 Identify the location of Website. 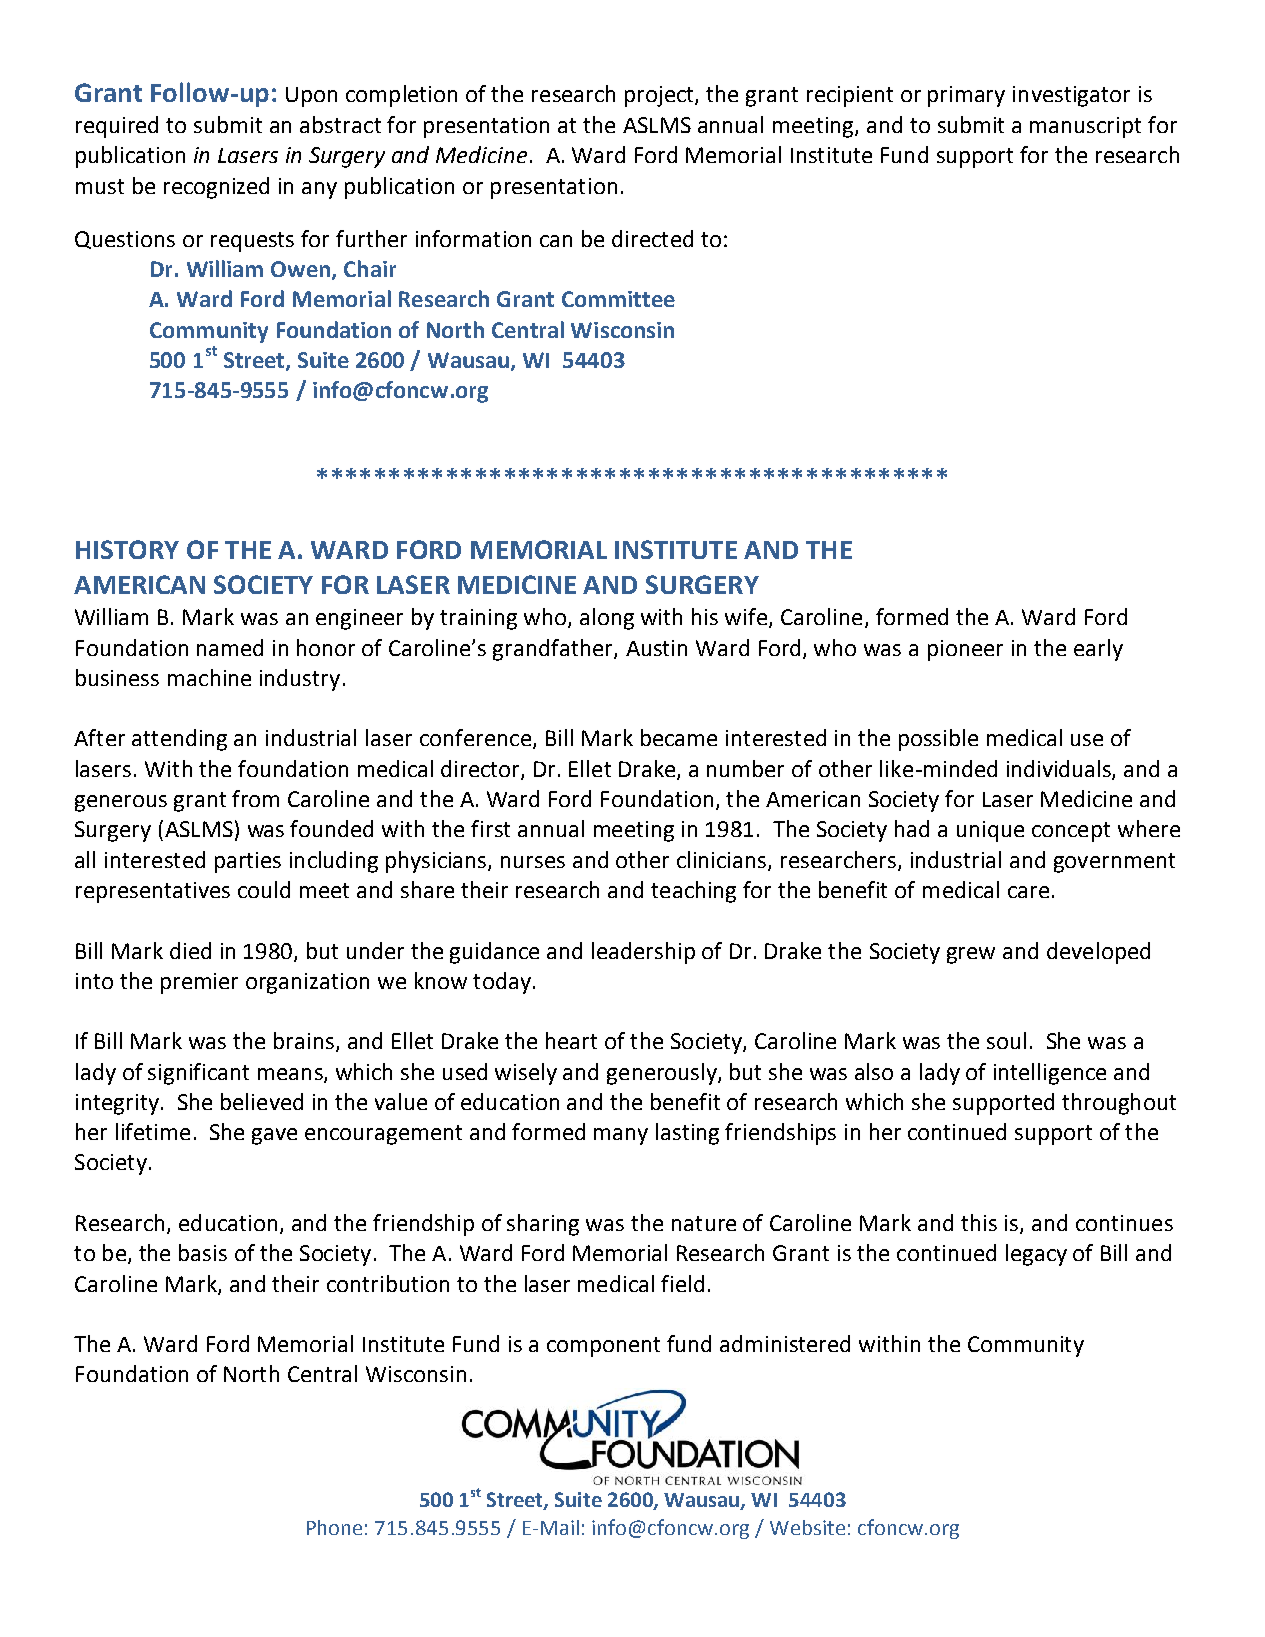
(807, 1527).
